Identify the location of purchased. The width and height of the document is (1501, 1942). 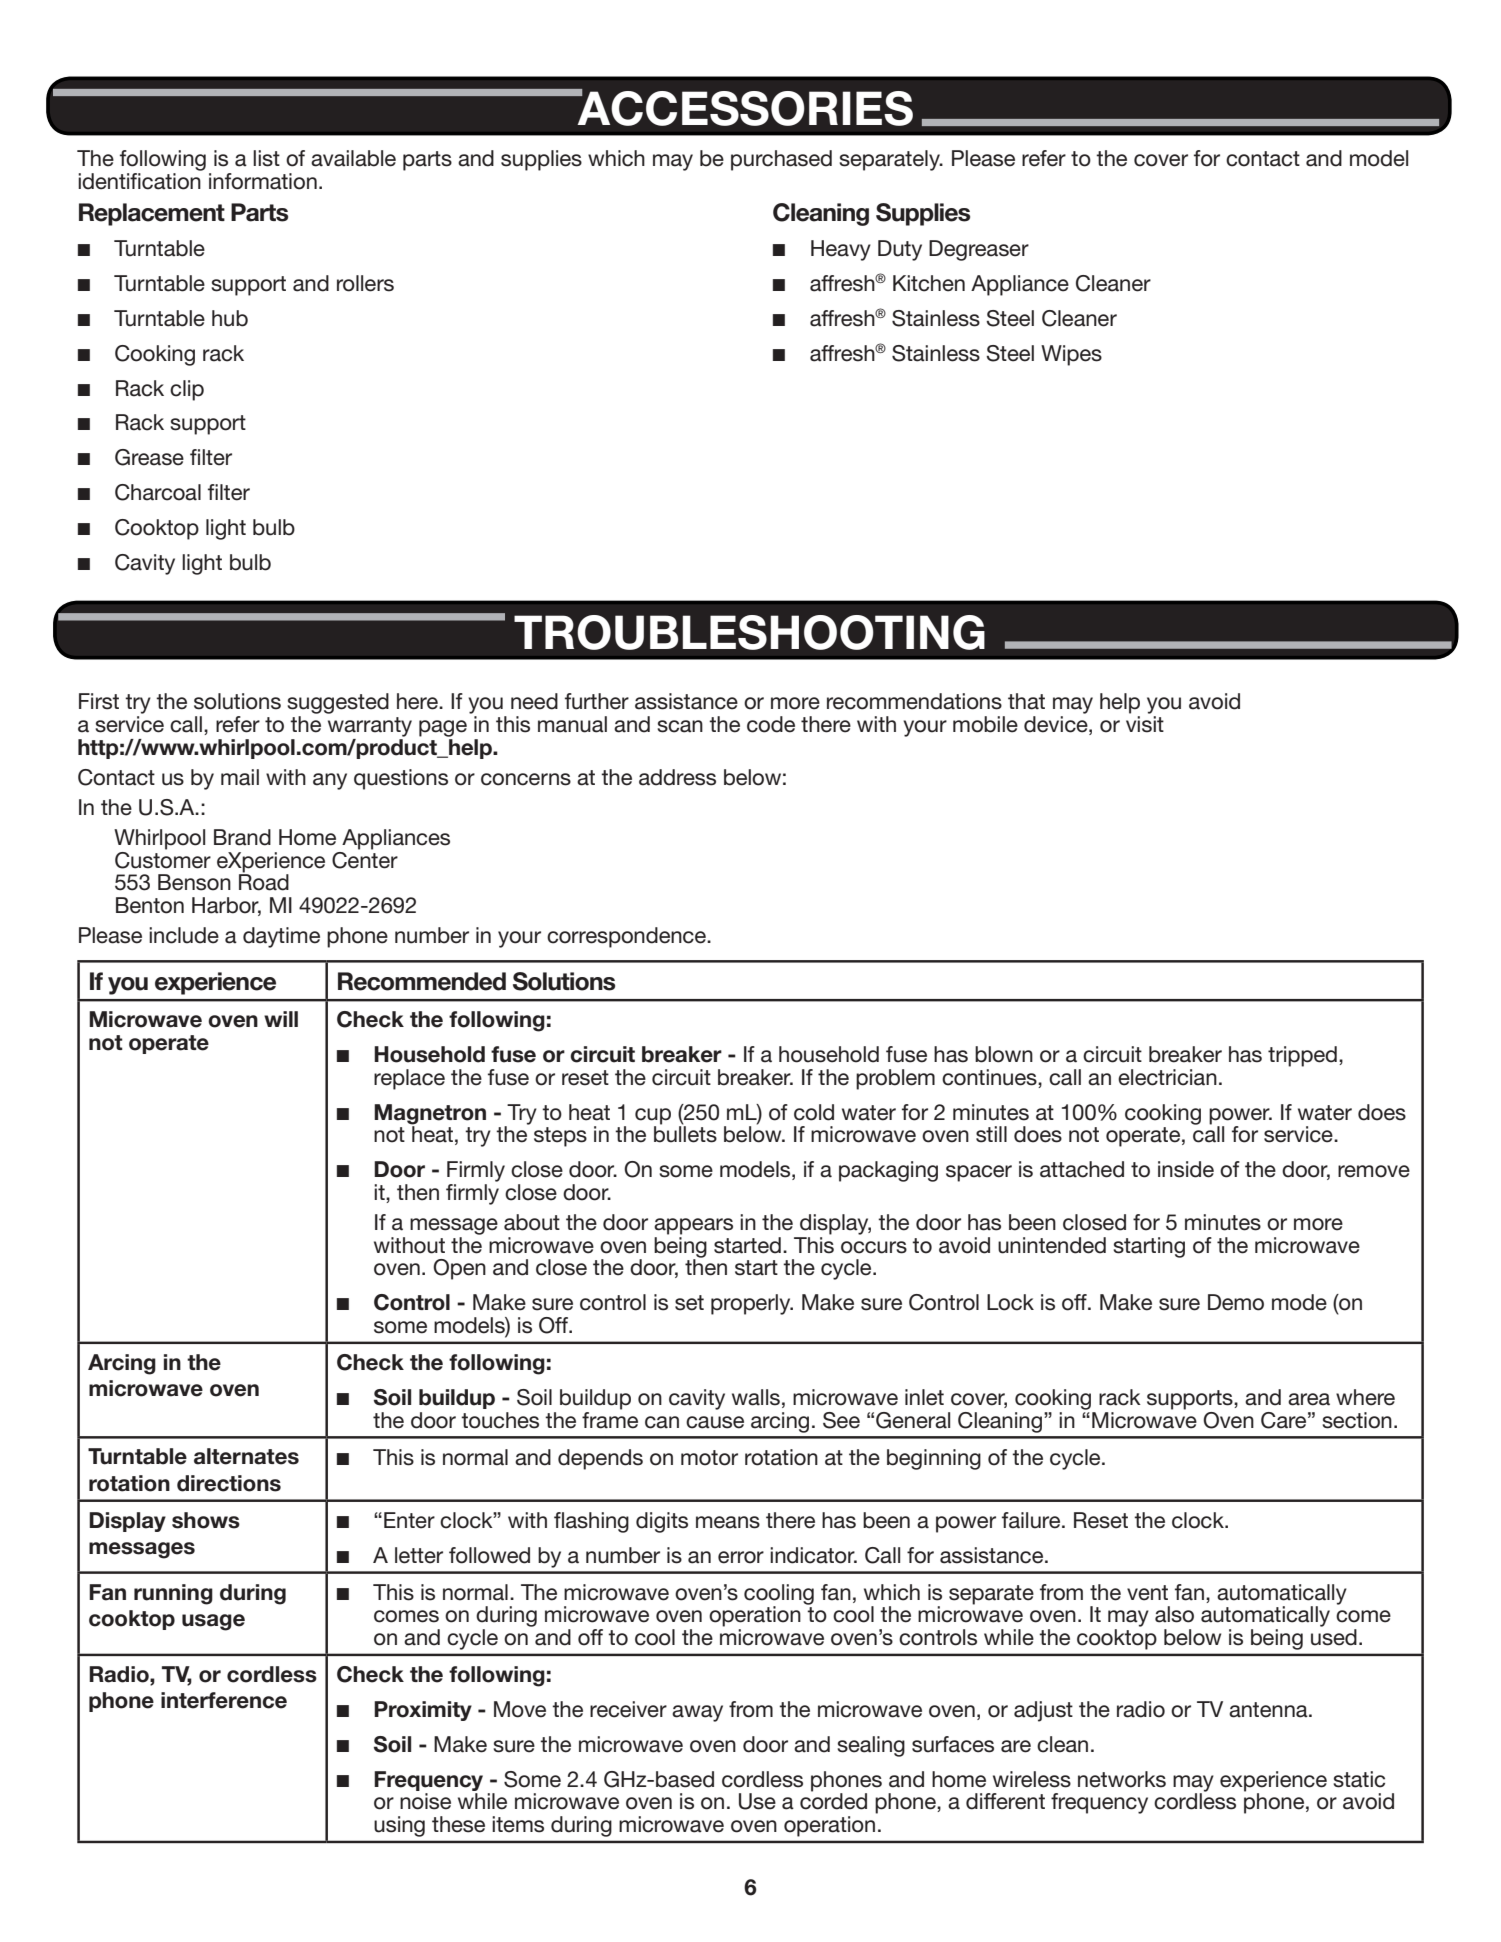
(781, 160).
